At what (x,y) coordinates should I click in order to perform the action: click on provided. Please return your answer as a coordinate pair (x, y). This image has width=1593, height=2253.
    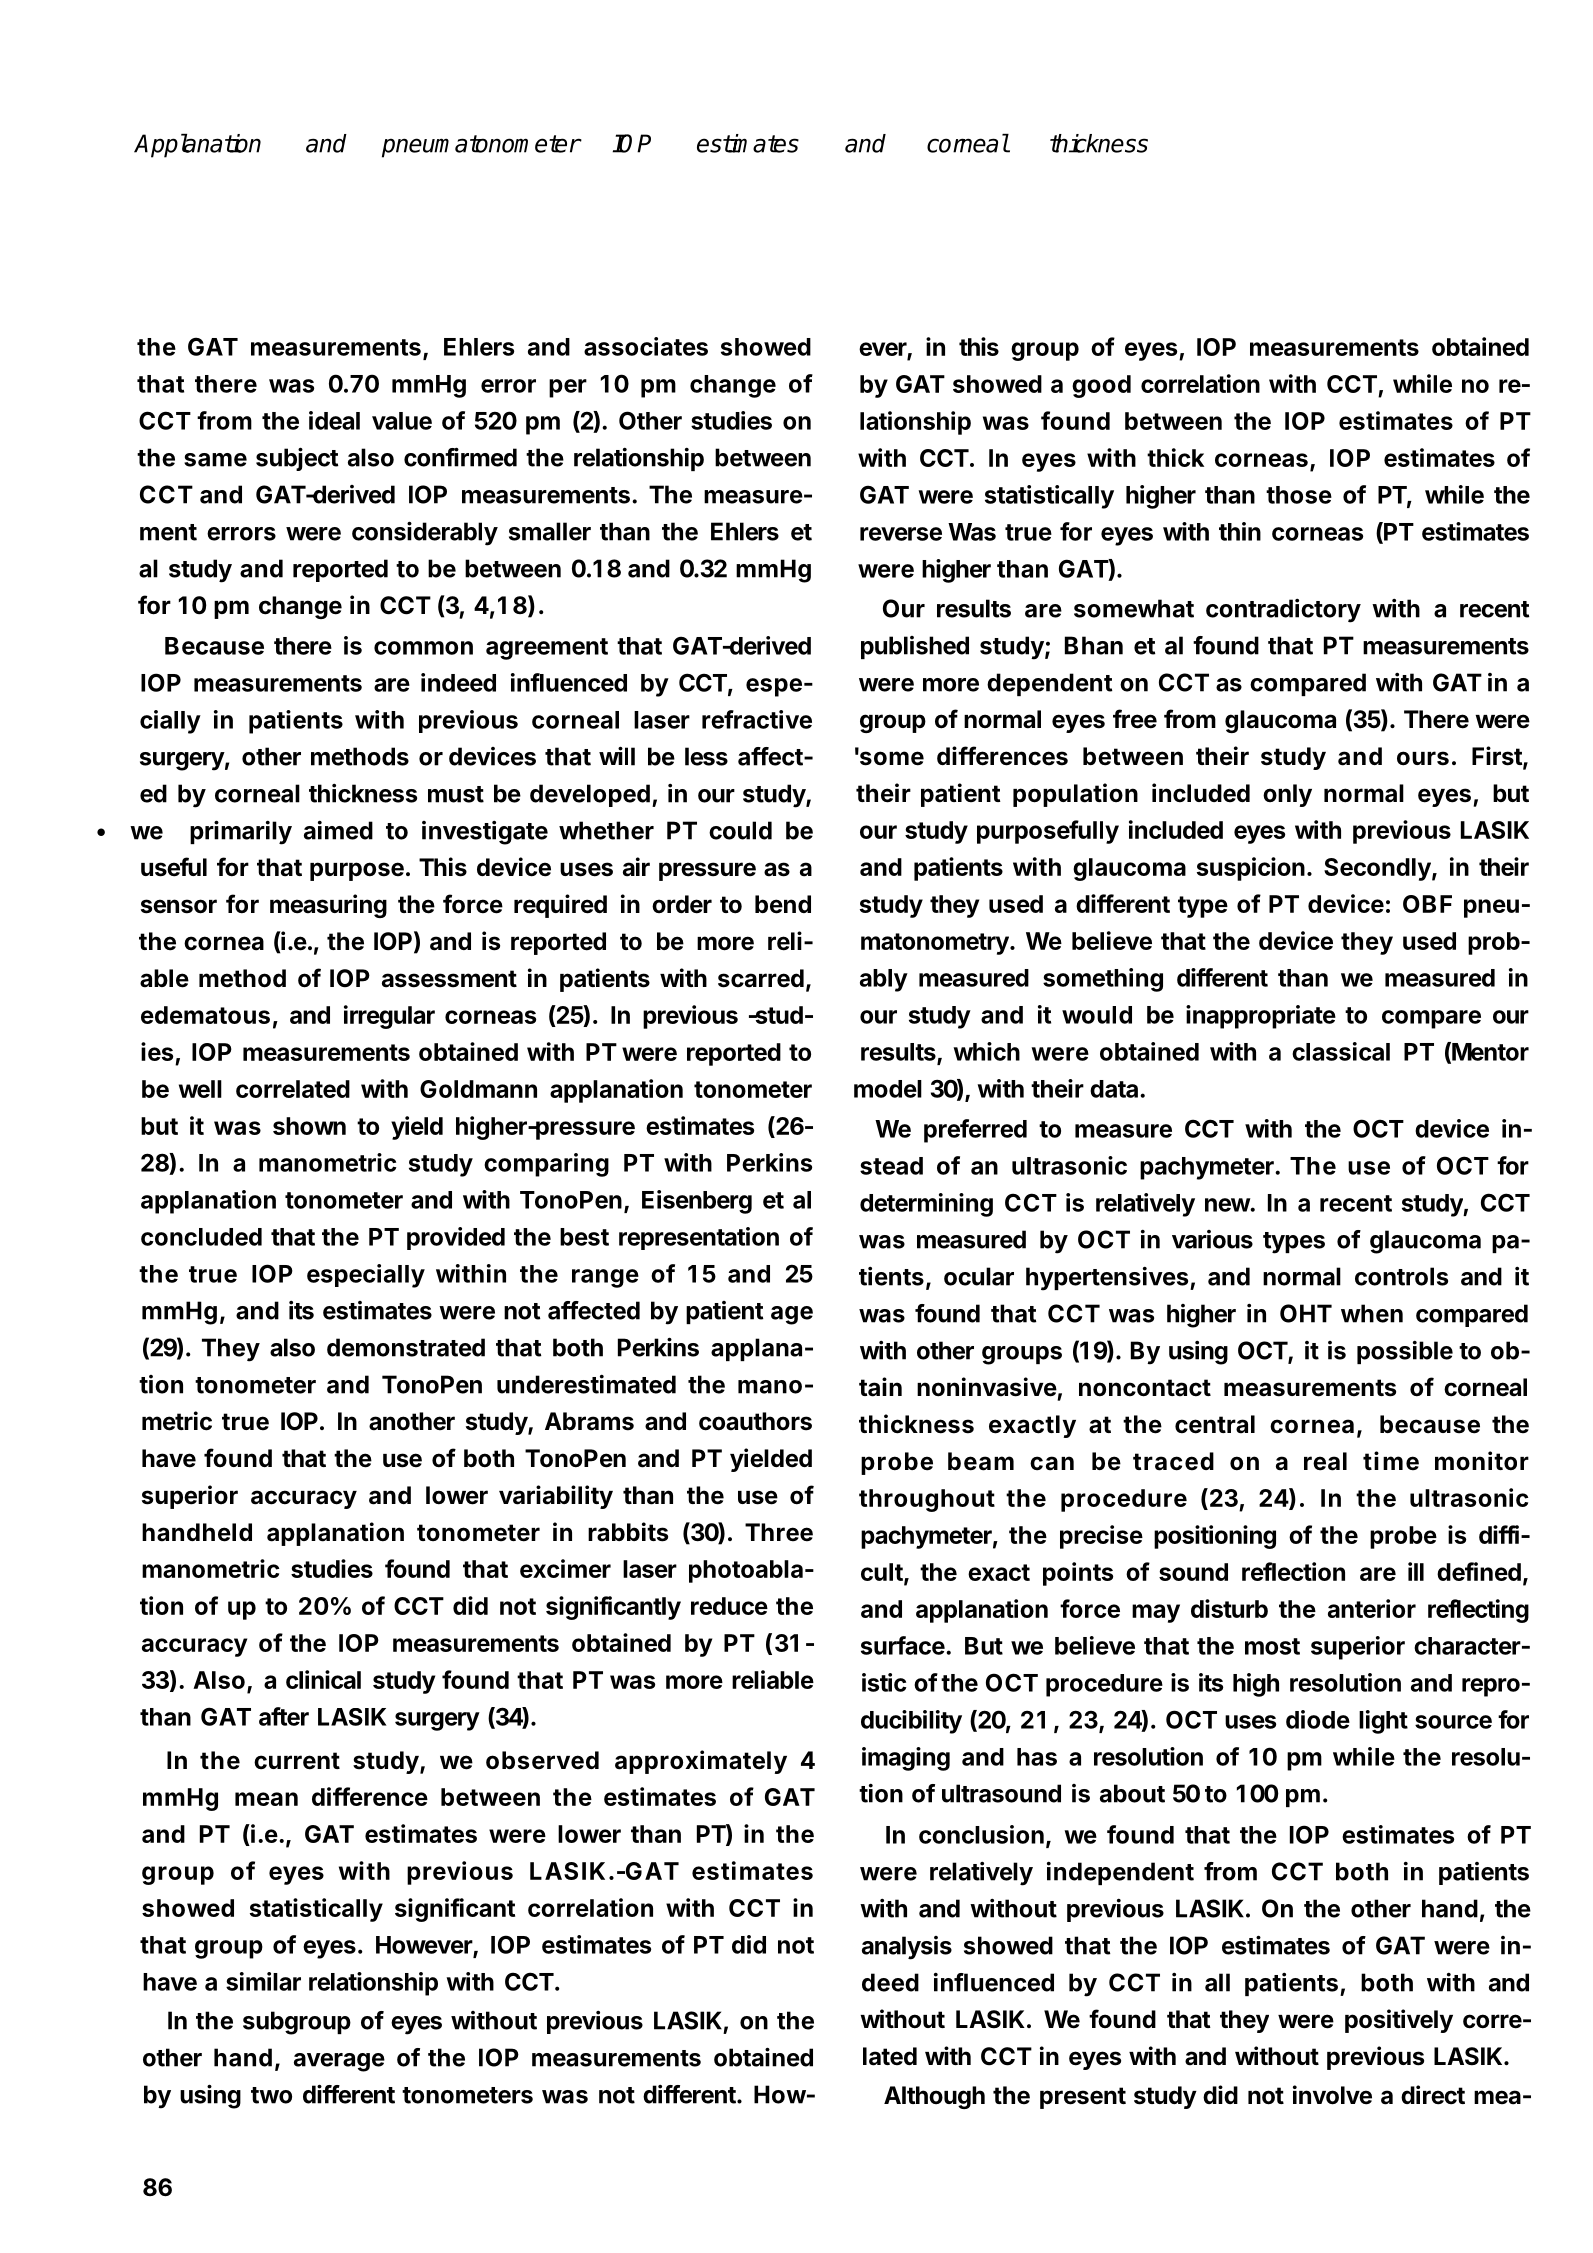
    Looking at the image, I should click on (456, 1238).
